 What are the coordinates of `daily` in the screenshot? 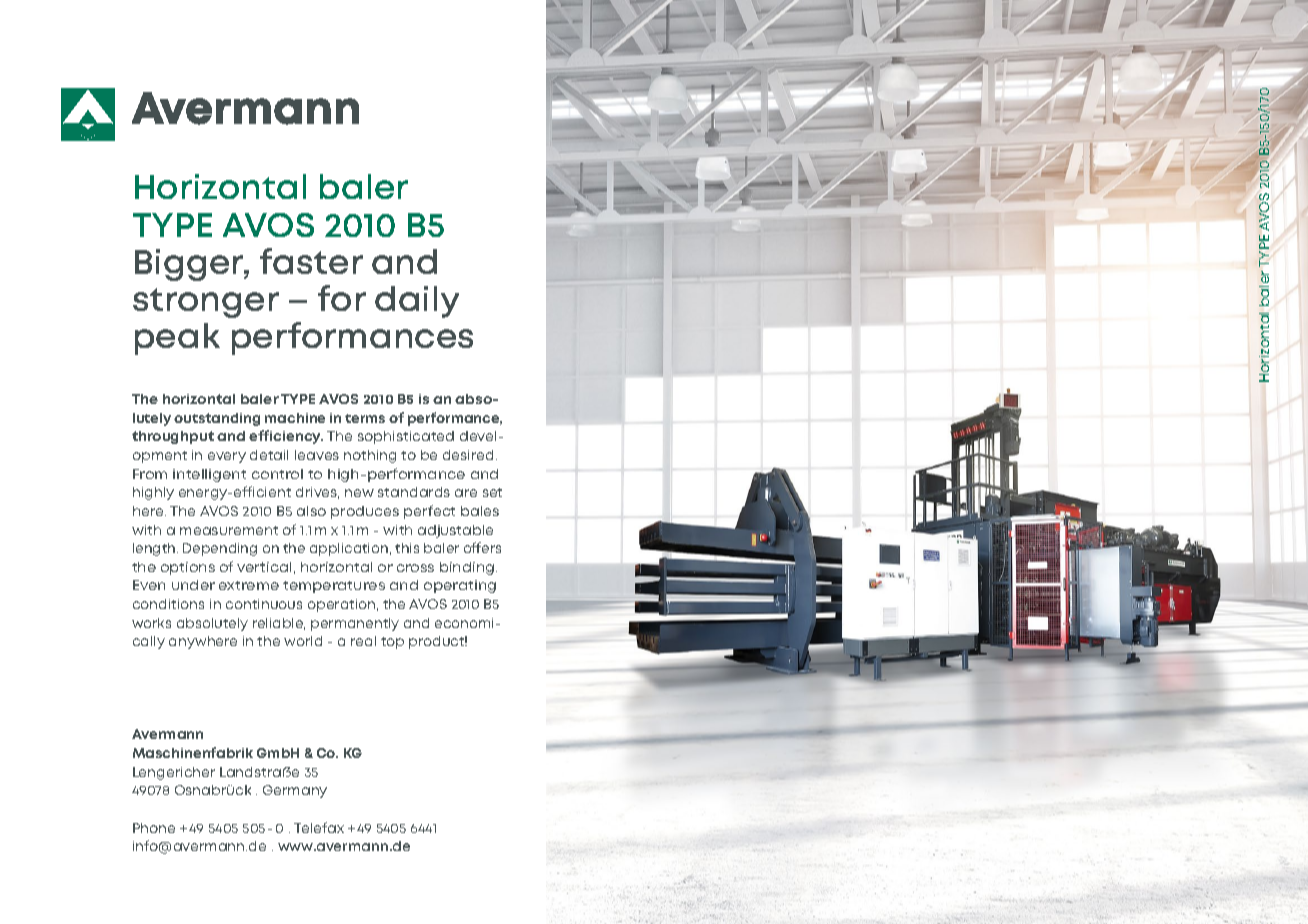 It's located at (417, 302).
